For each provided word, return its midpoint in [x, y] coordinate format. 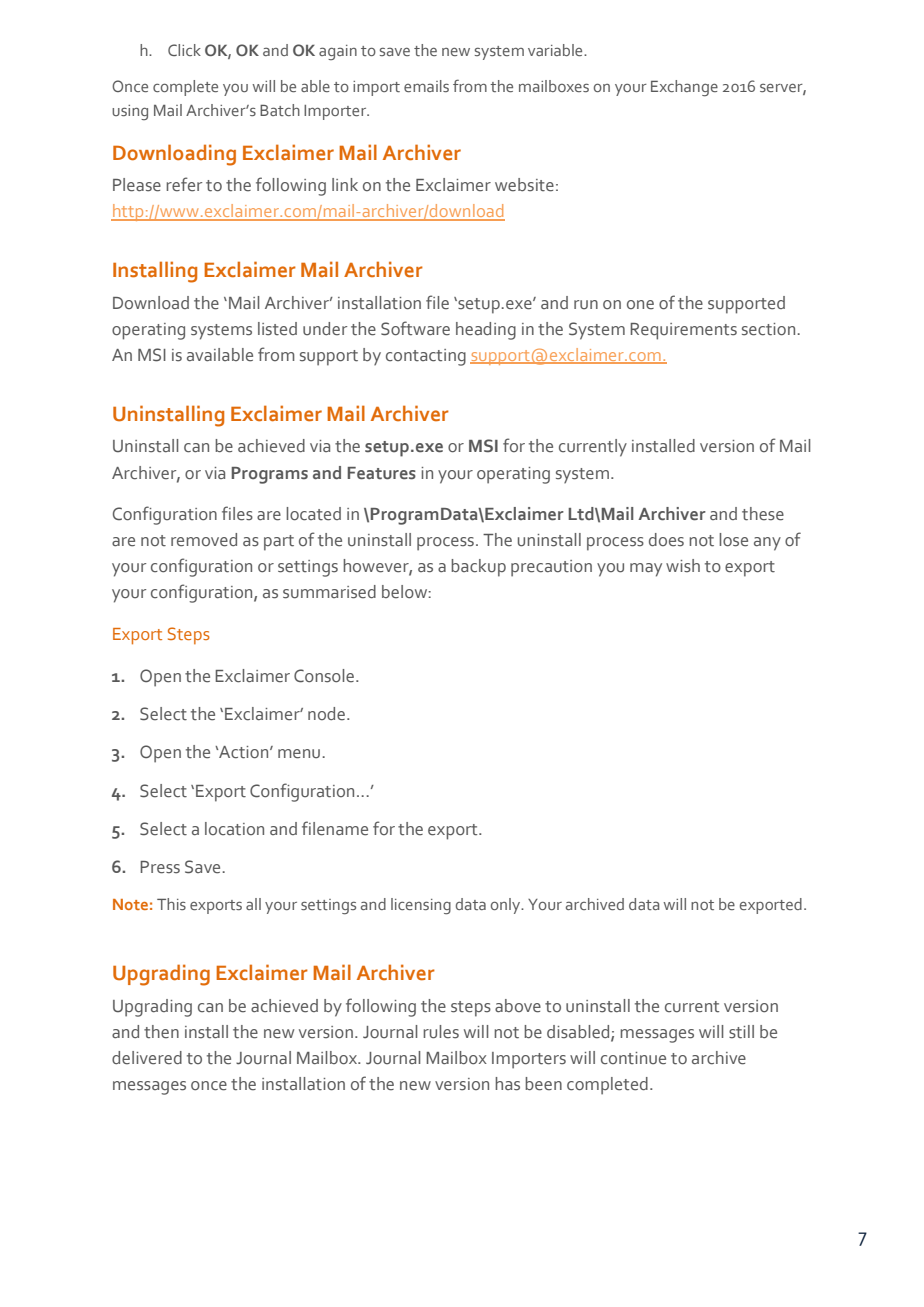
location [234, 829]
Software [415, 328]
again [338, 52]
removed [204, 540]
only [507, 906]
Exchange [684, 88]
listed [277, 329]
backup [478, 568]
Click [184, 50]
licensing [421, 906]
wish [683, 566]
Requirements [683, 331]
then [161, 1032]
